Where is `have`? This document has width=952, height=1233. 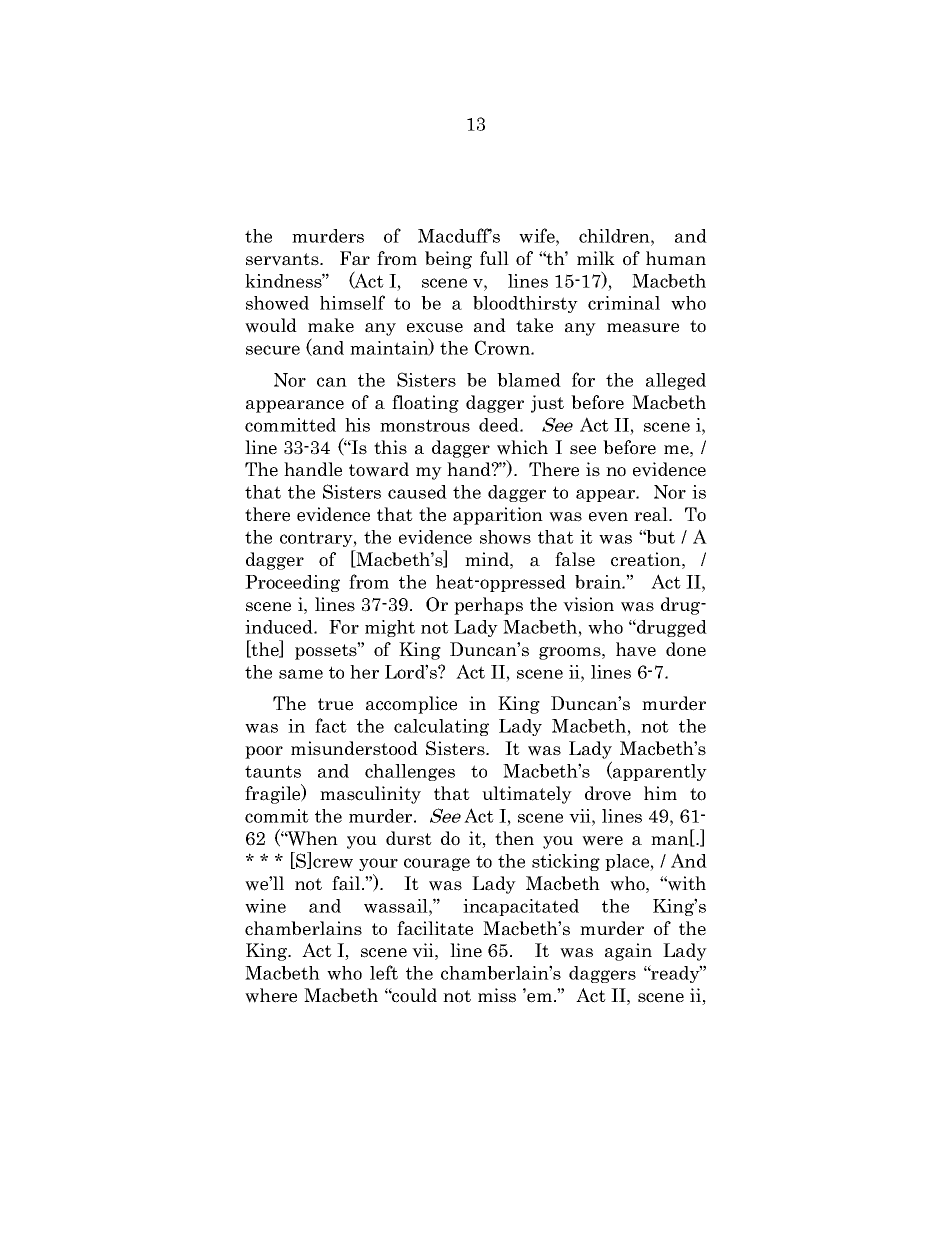
have is located at coordinates (636, 649).
